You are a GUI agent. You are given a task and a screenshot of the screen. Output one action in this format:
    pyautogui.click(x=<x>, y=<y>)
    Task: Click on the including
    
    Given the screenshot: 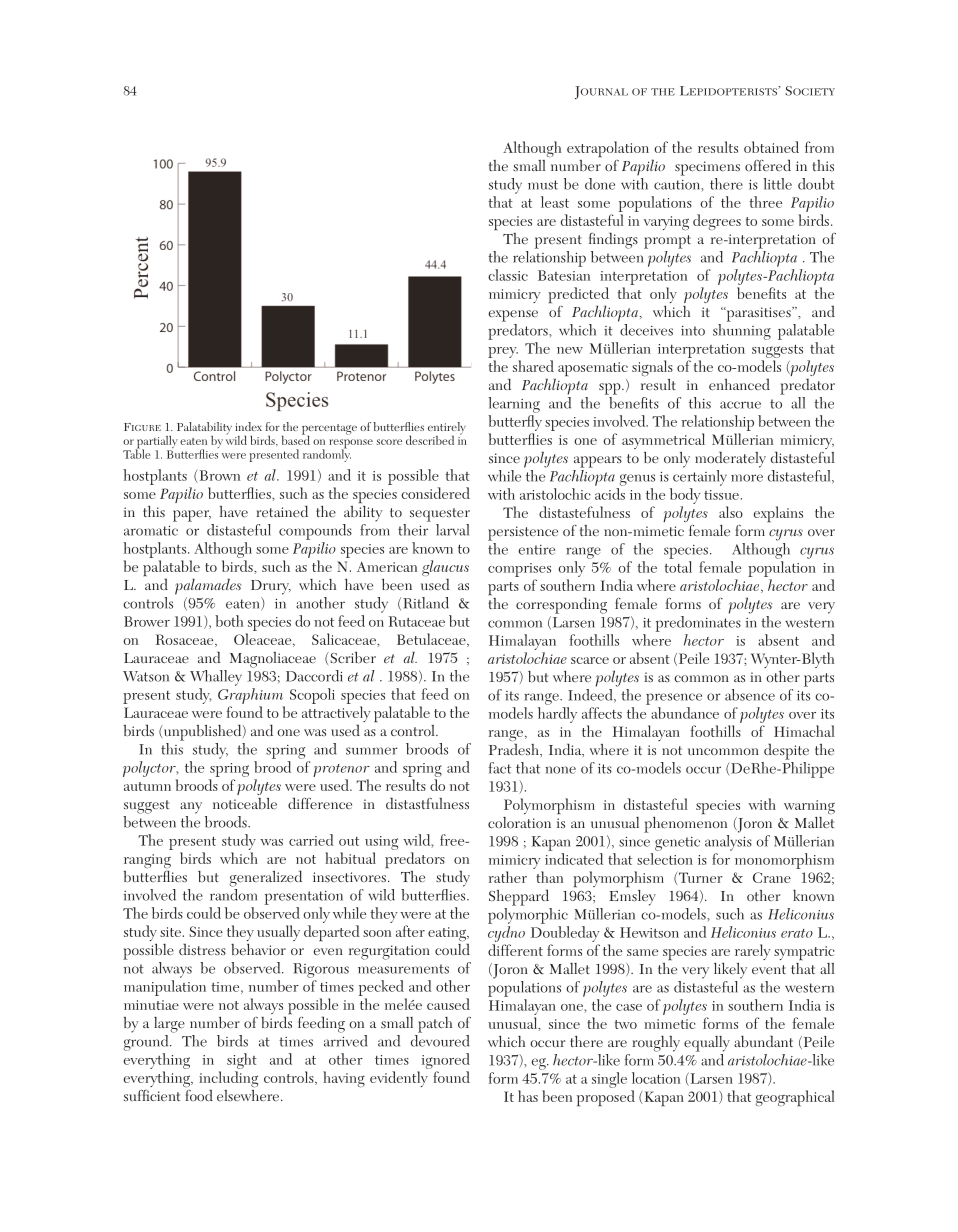 What is the action you would take?
    pyautogui.click(x=228, y=1080)
